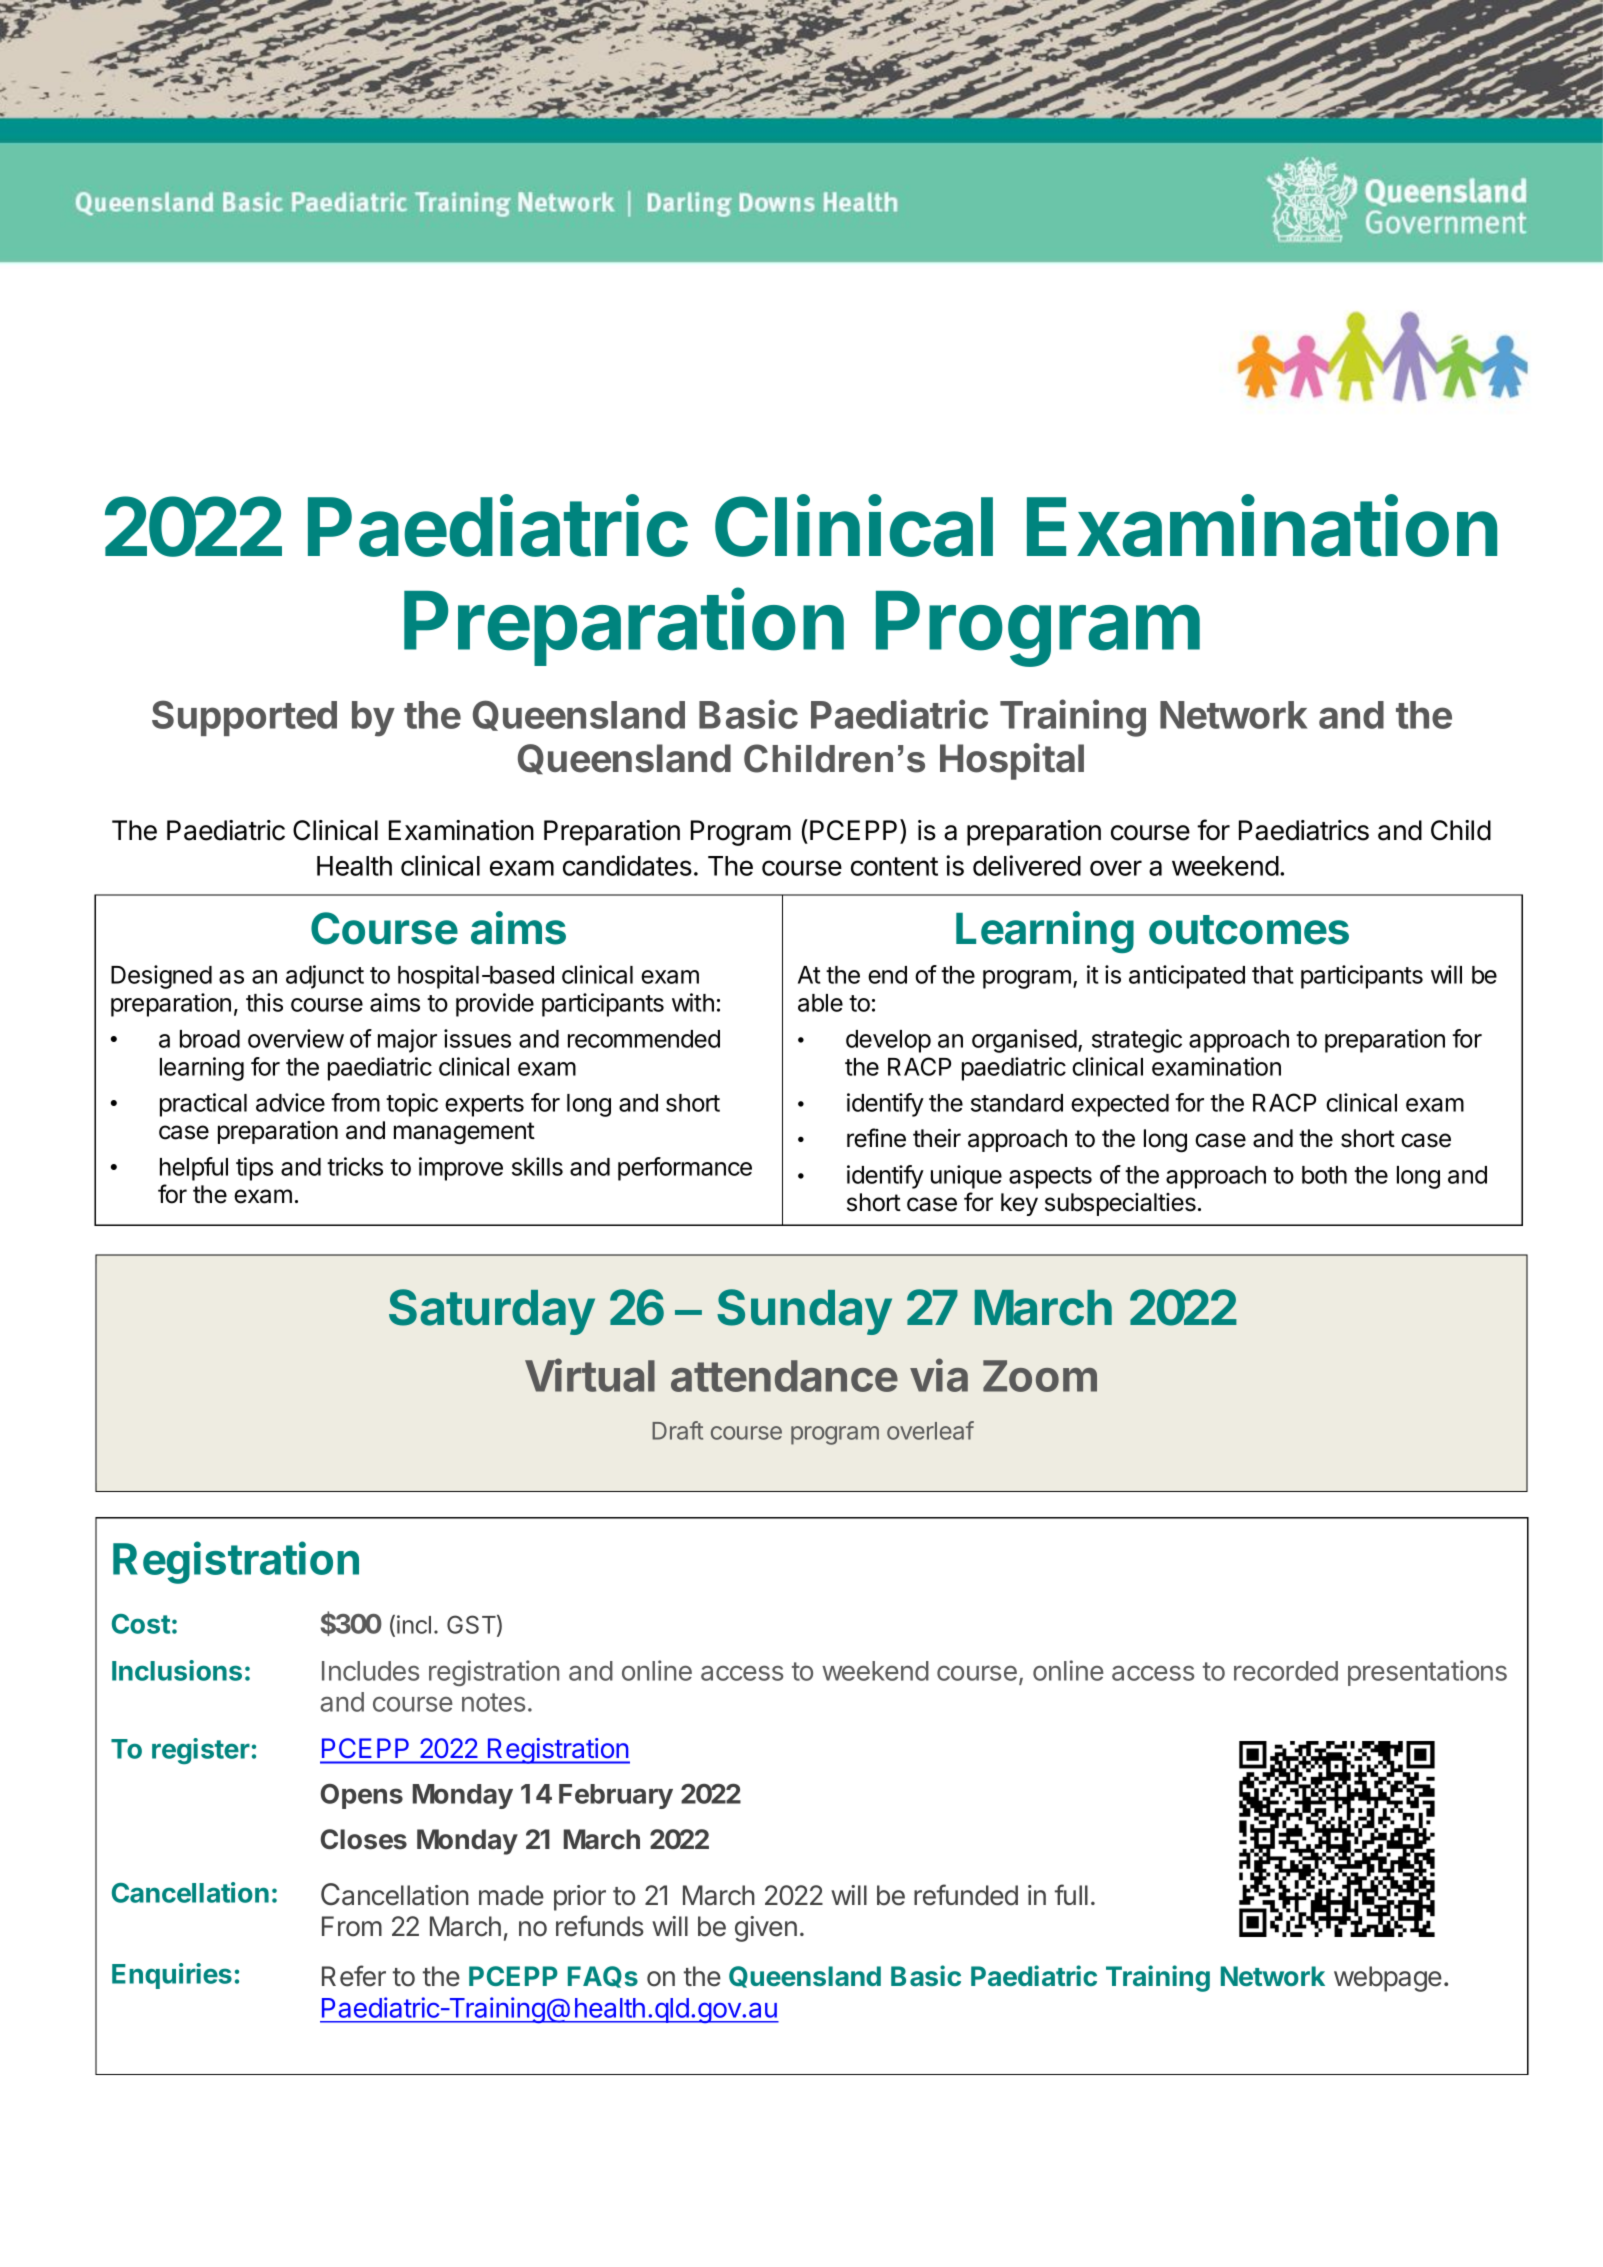  Describe the element at coordinates (1027, 865) in the page. I see `delivered` at that location.
